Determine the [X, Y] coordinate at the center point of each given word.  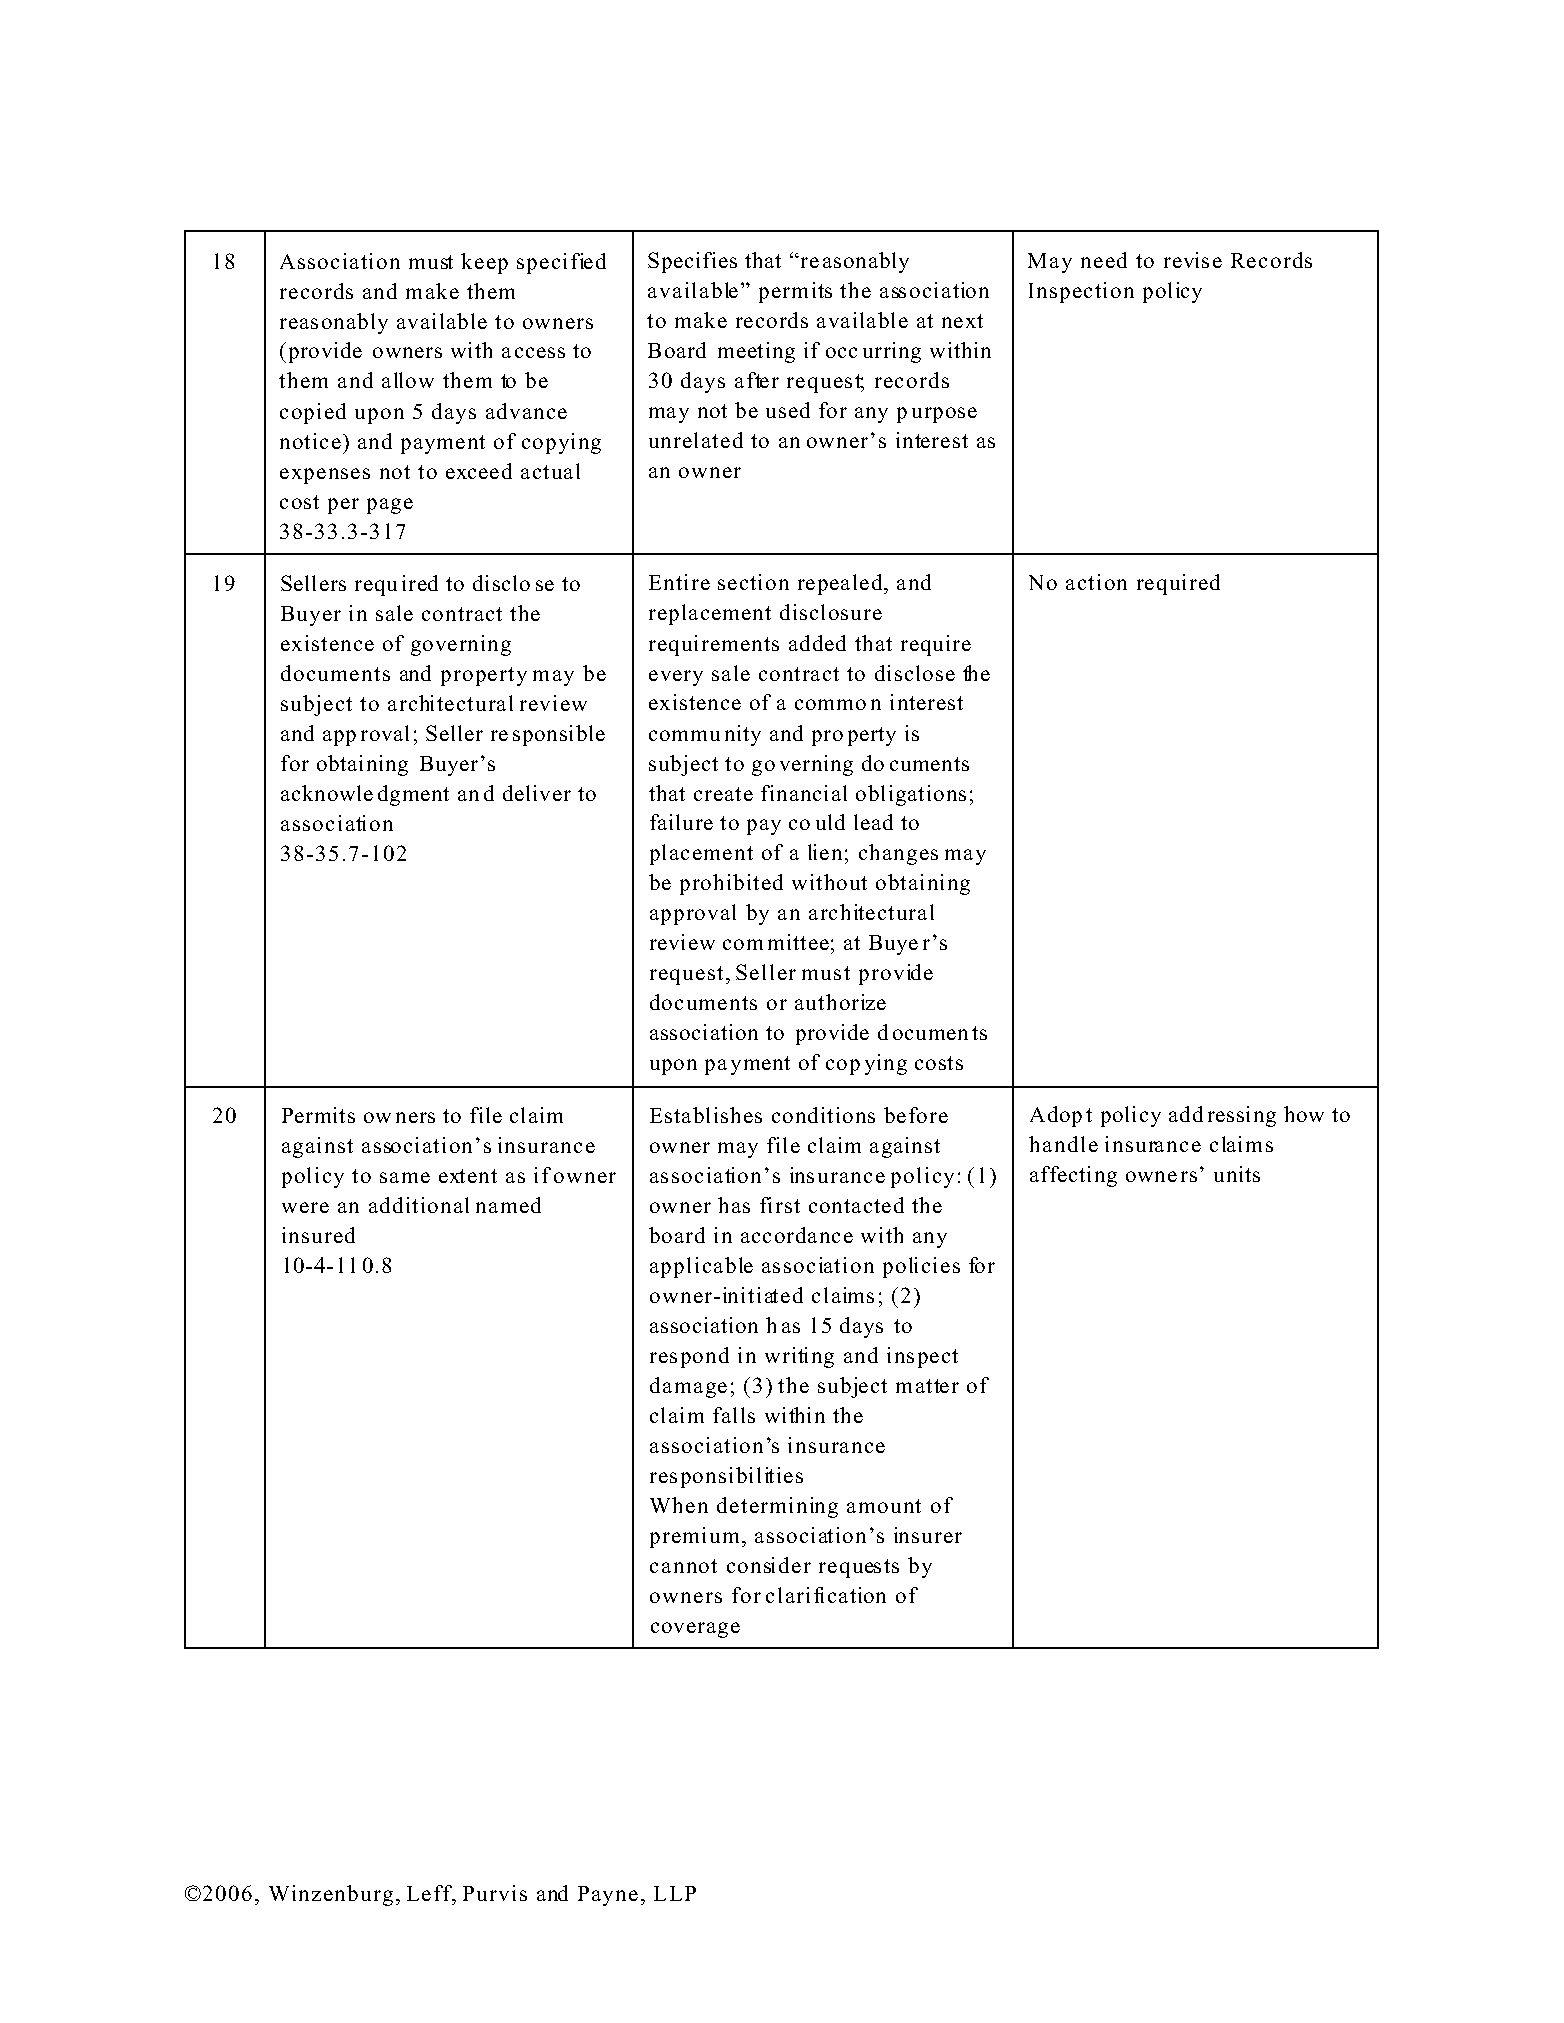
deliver [537, 793]
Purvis [495, 1893]
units [1237, 1174]
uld [830, 822]
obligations [911, 795]
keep [484, 263]
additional [419, 1205]
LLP [675, 1893]
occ [841, 352]
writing [799, 1357]
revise [1193, 260]
